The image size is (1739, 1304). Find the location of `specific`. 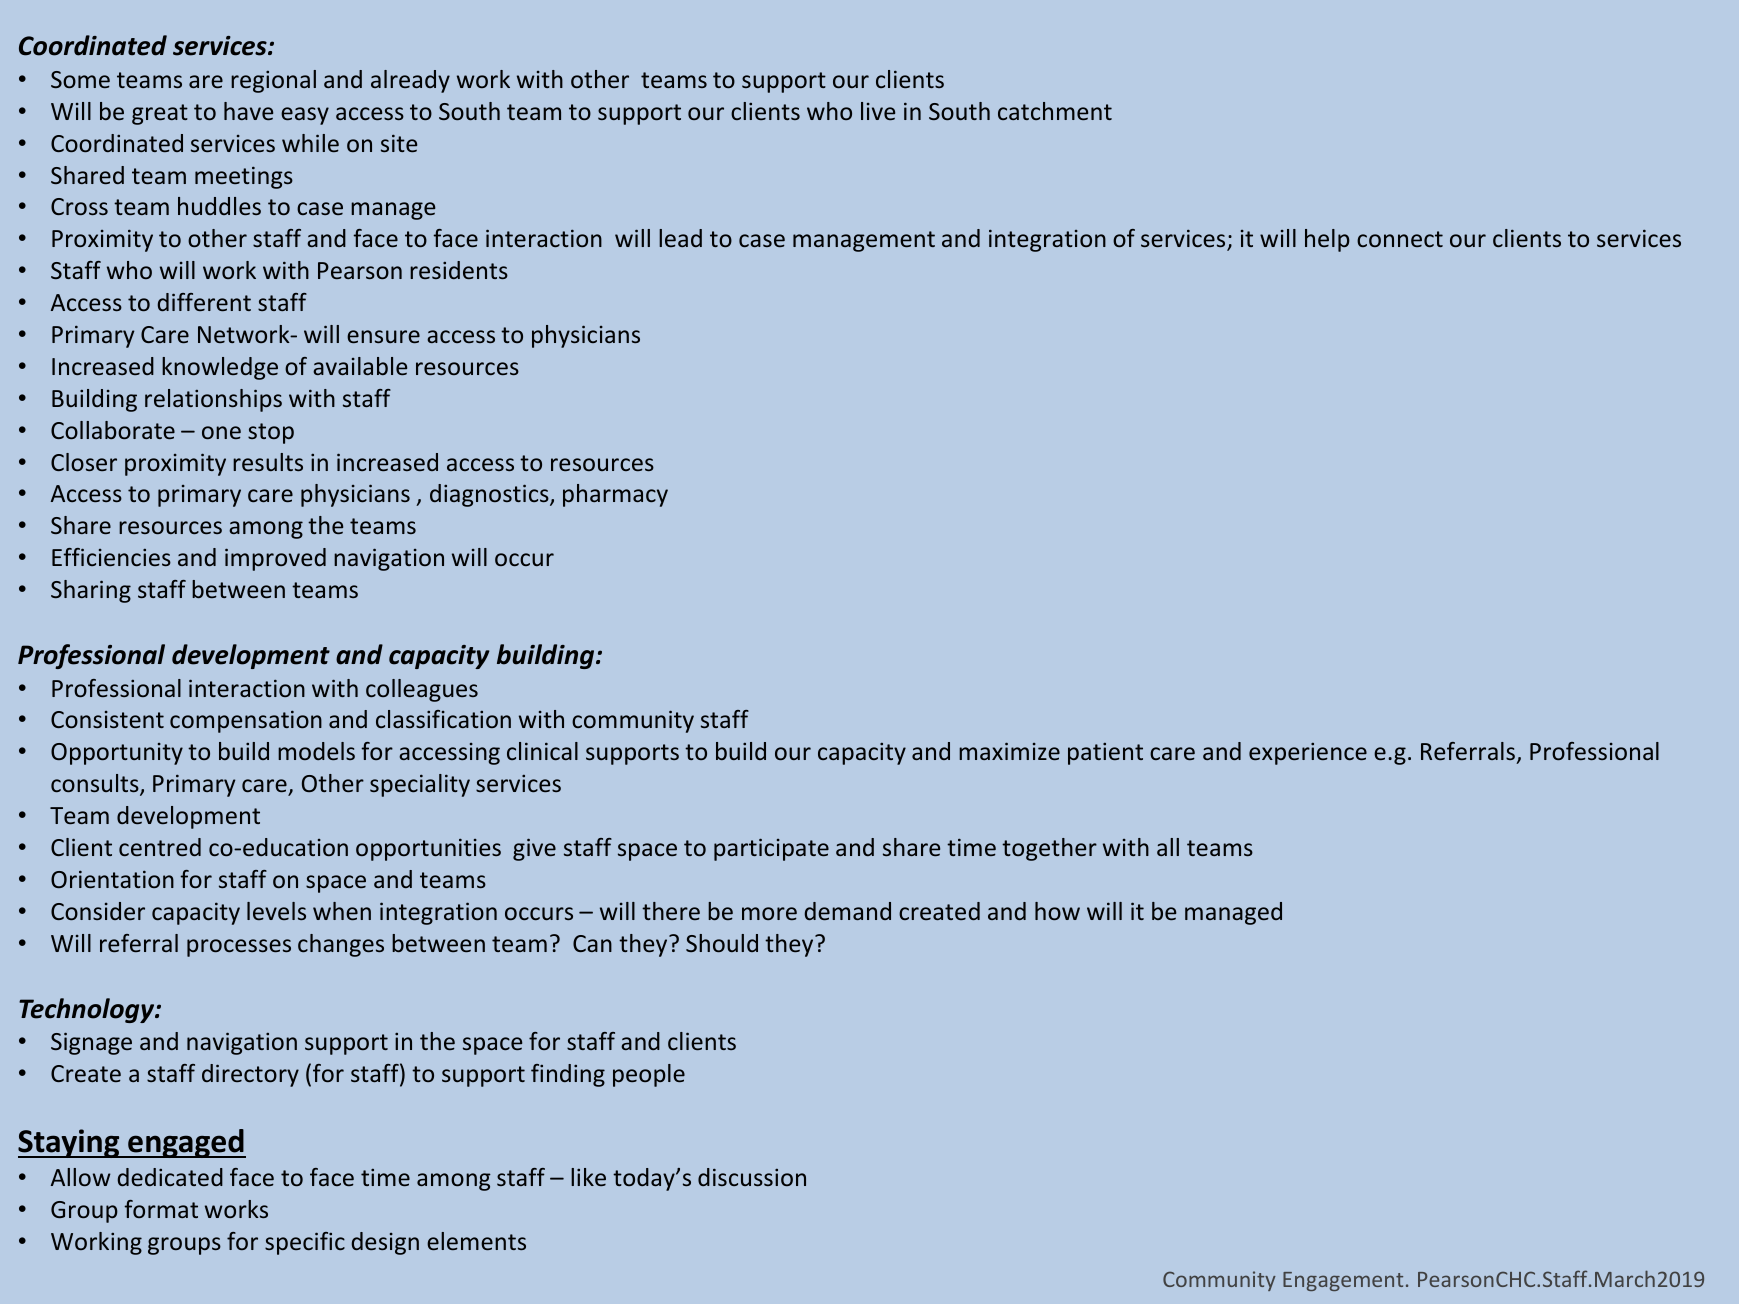

specific is located at coordinates (305, 1243).
